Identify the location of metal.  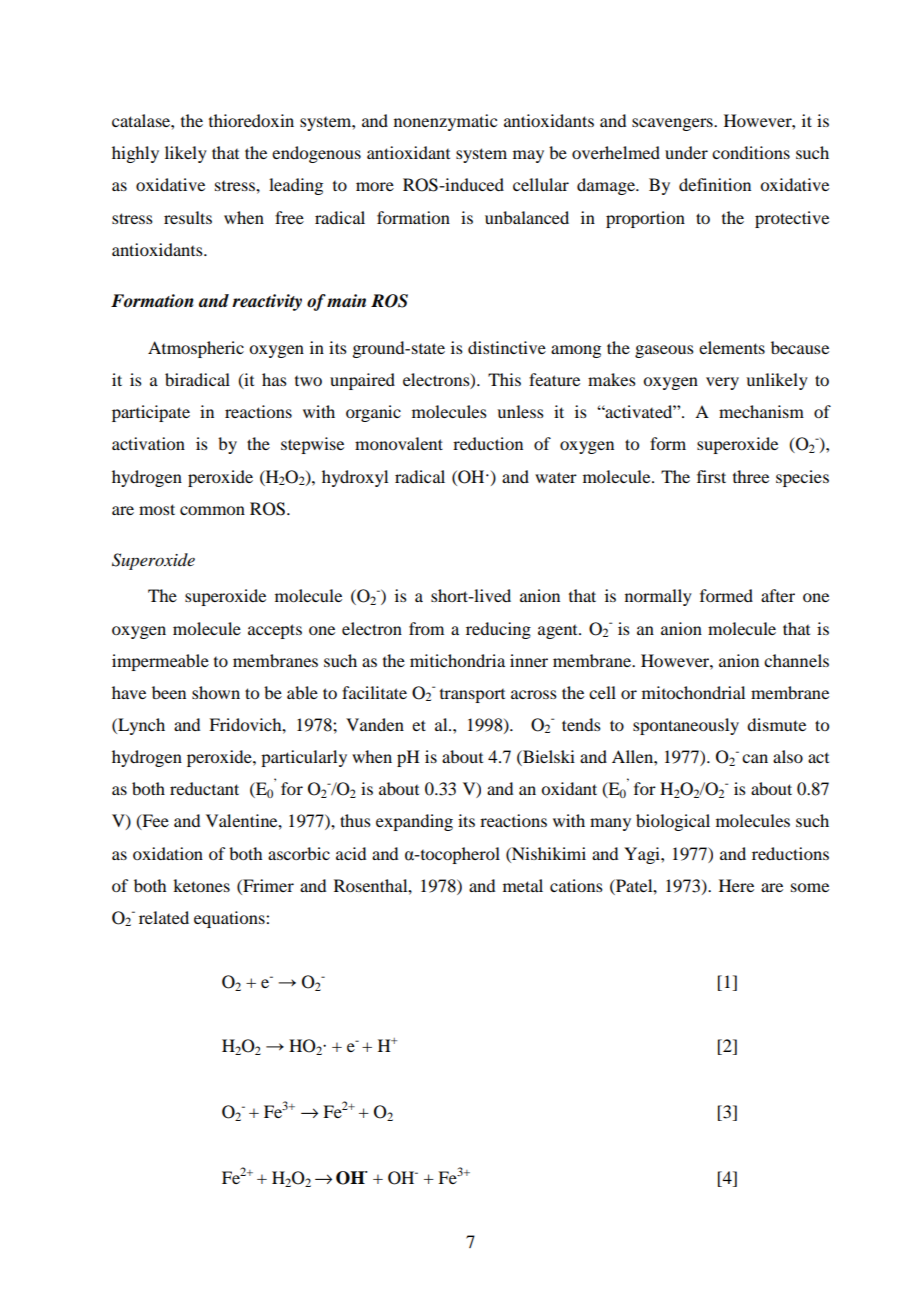
(523, 885).
